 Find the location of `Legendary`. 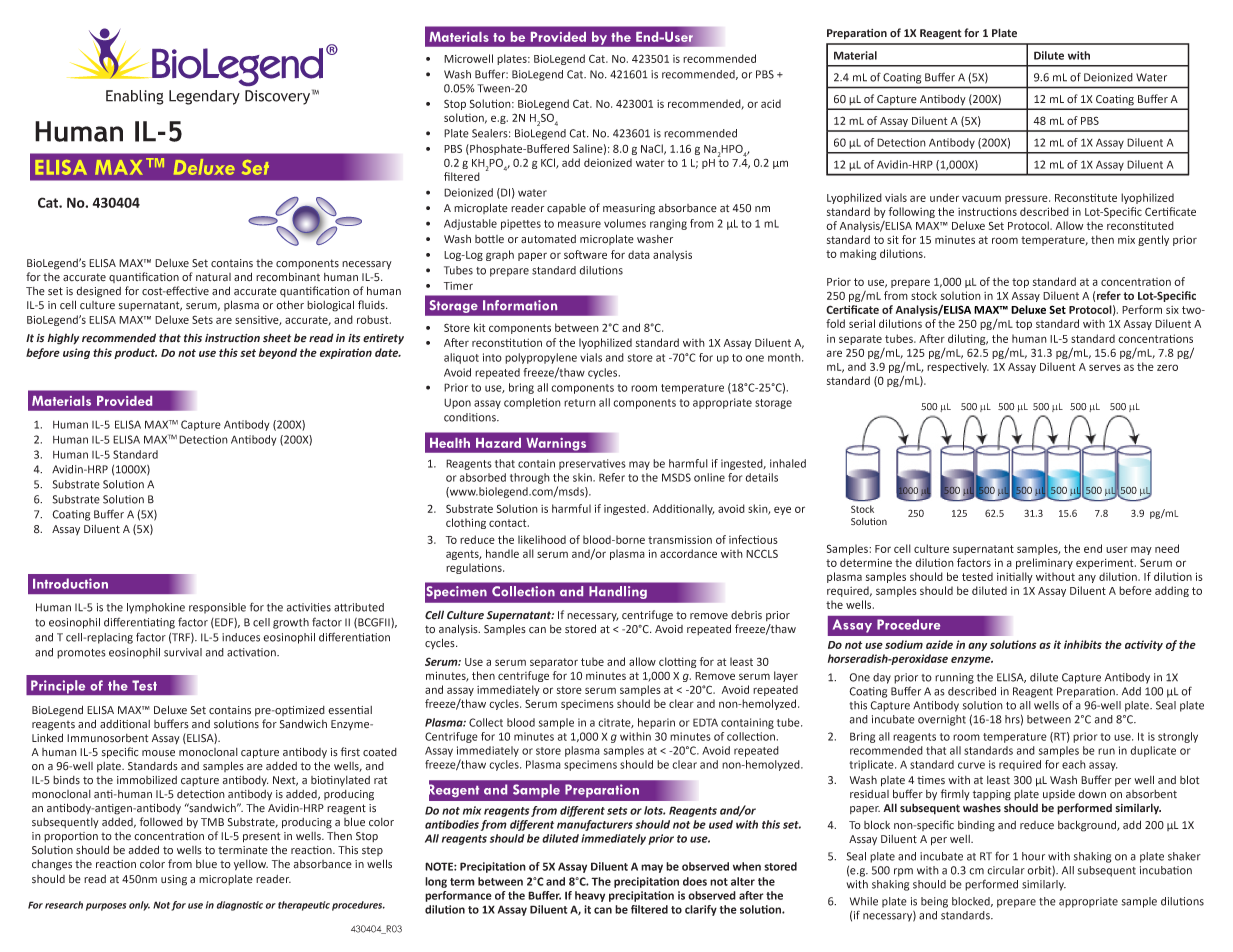

Legendary is located at coordinates (204, 97).
